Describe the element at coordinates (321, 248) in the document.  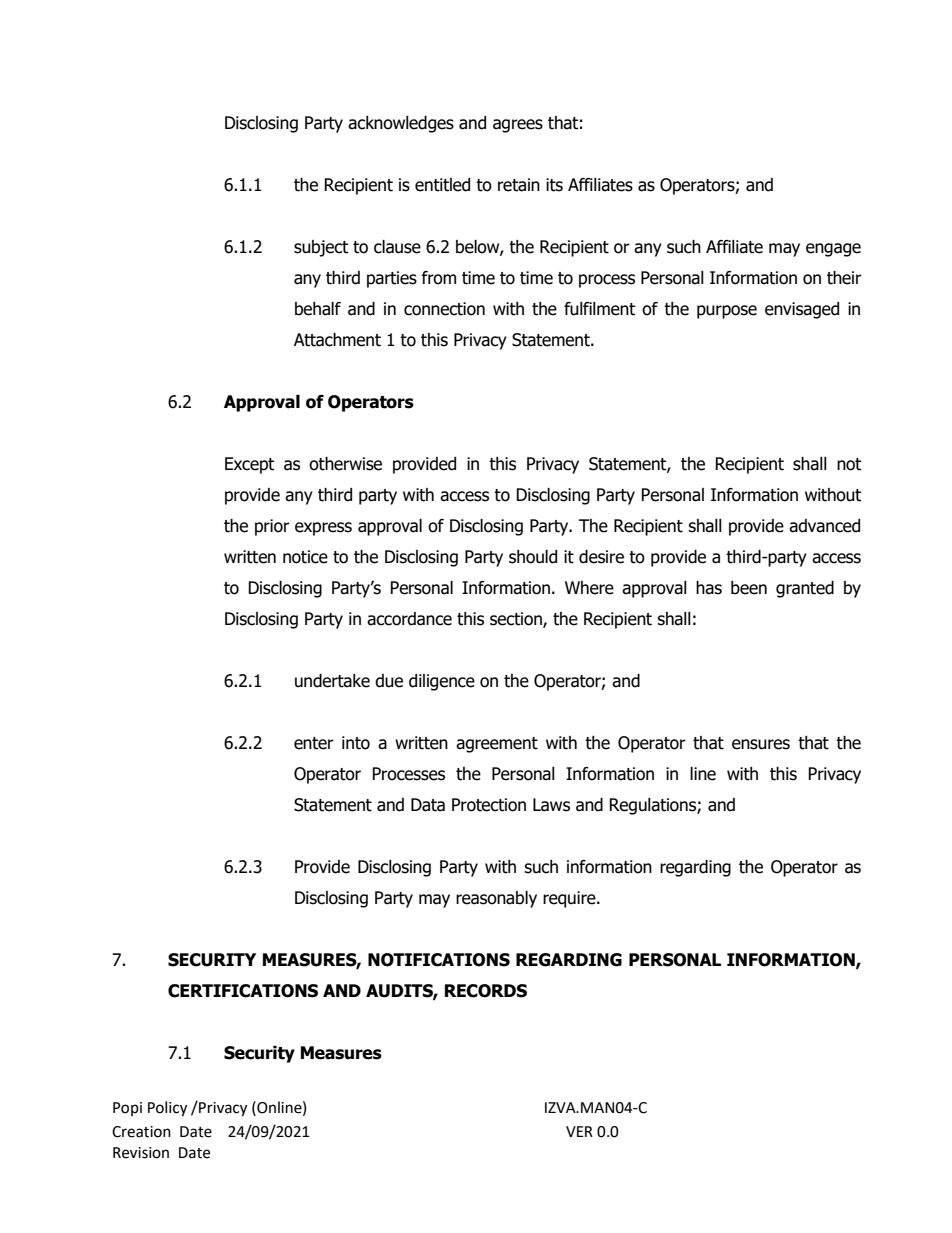
I see `subject` at that location.
